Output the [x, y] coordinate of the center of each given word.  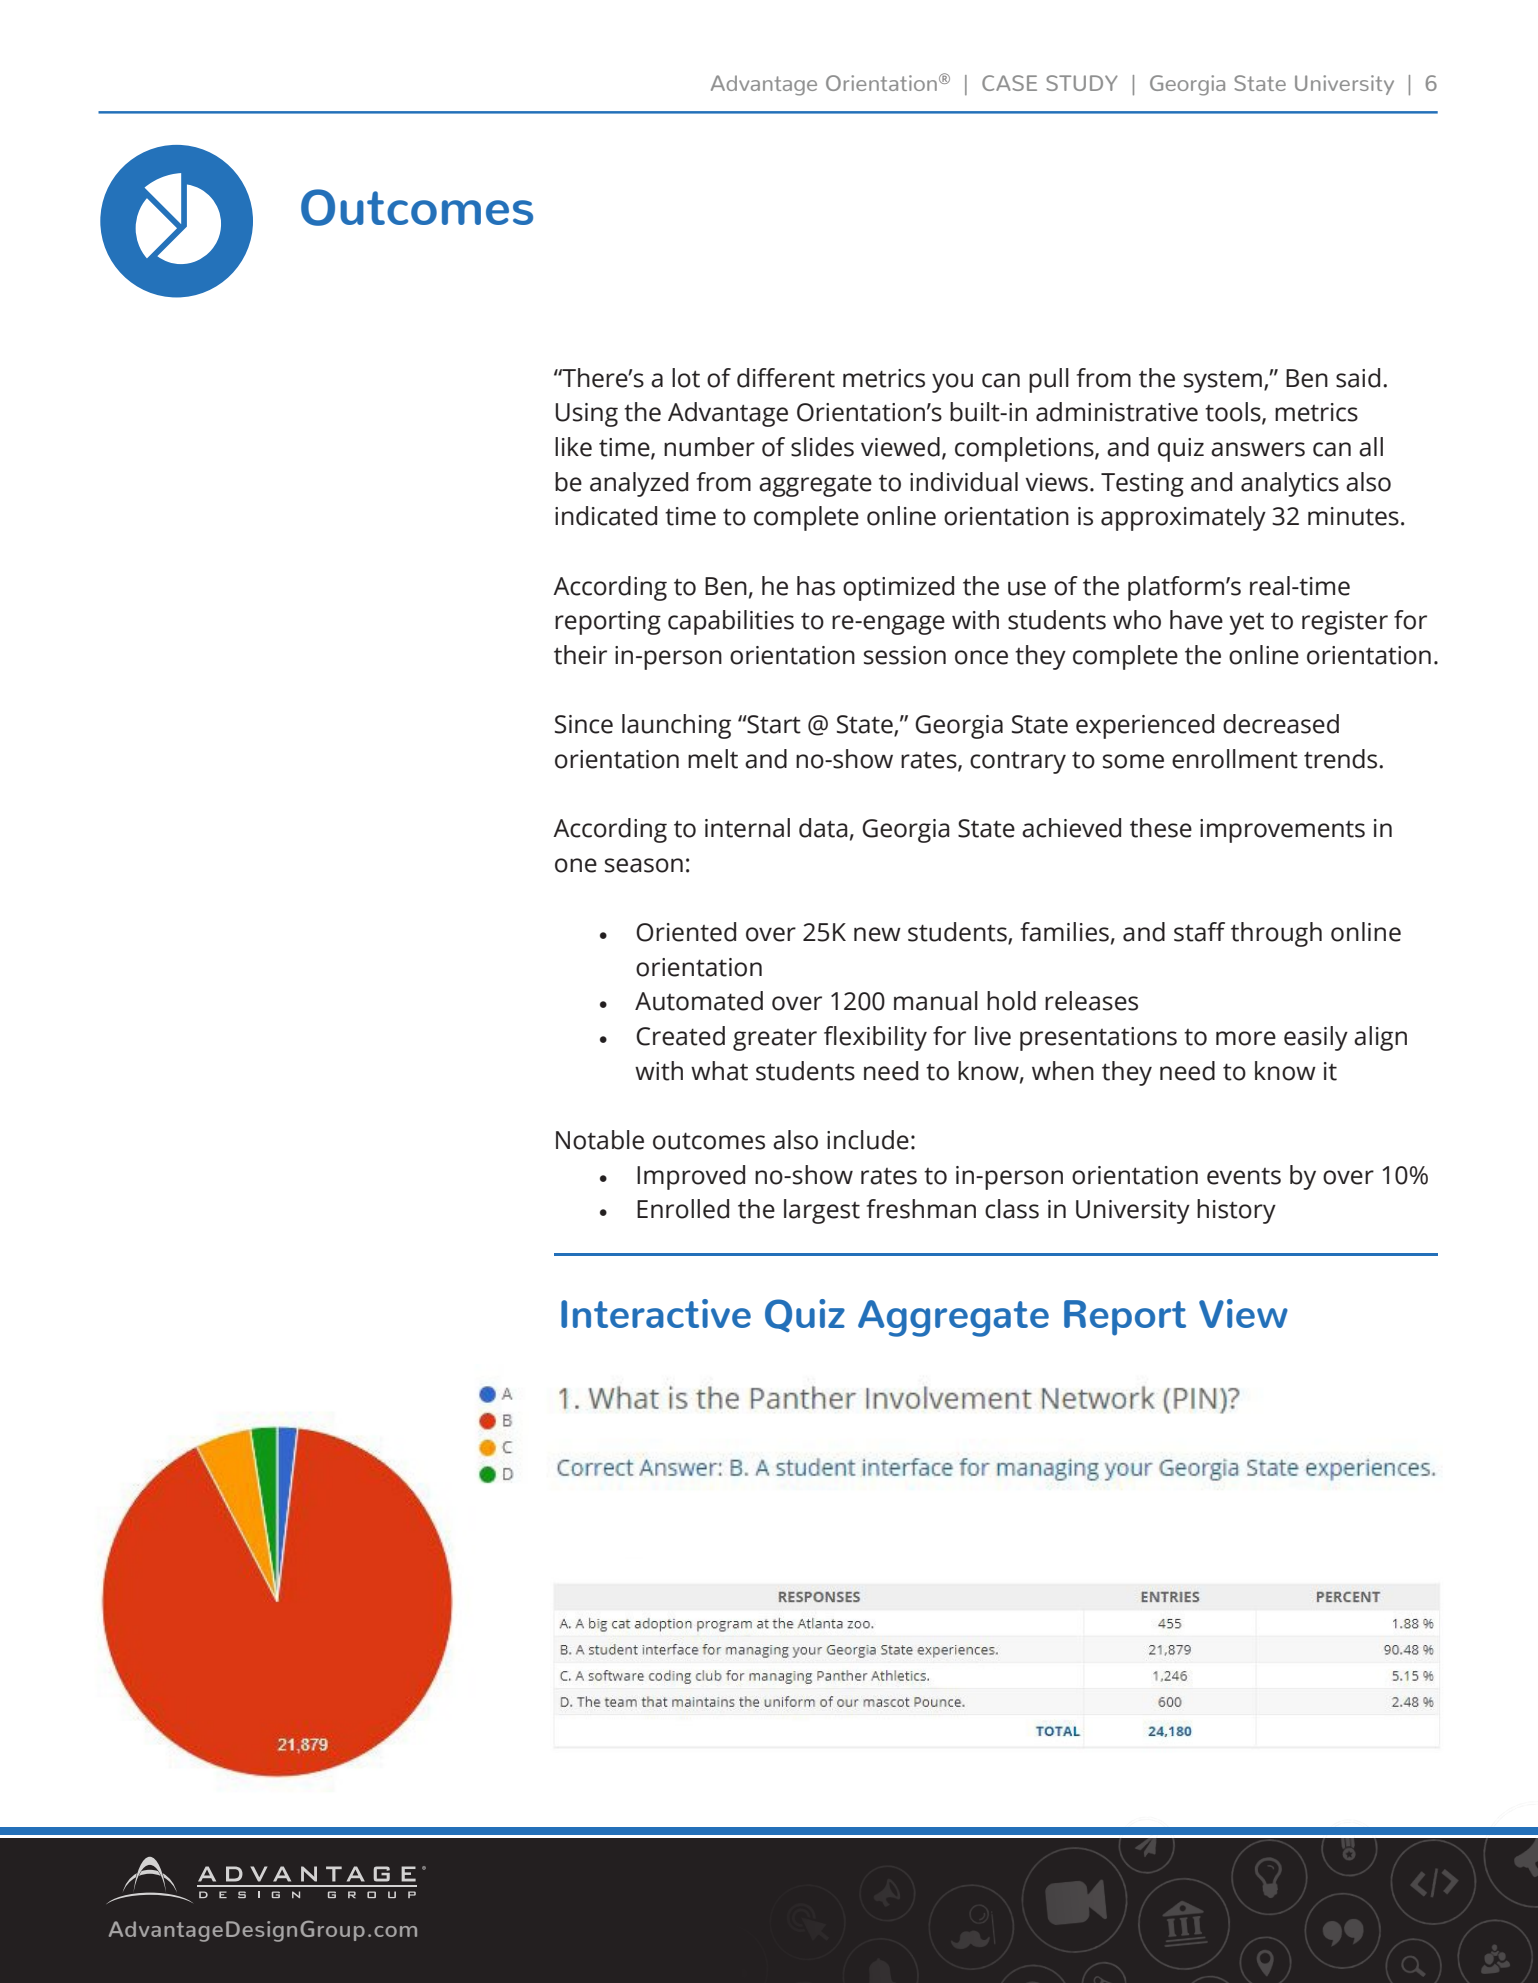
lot [686, 378]
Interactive [656, 1313]
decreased [1281, 724]
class [1012, 1209]
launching [676, 726]
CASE [1009, 83]
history [1236, 1211]
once [981, 657]
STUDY [1082, 83]
